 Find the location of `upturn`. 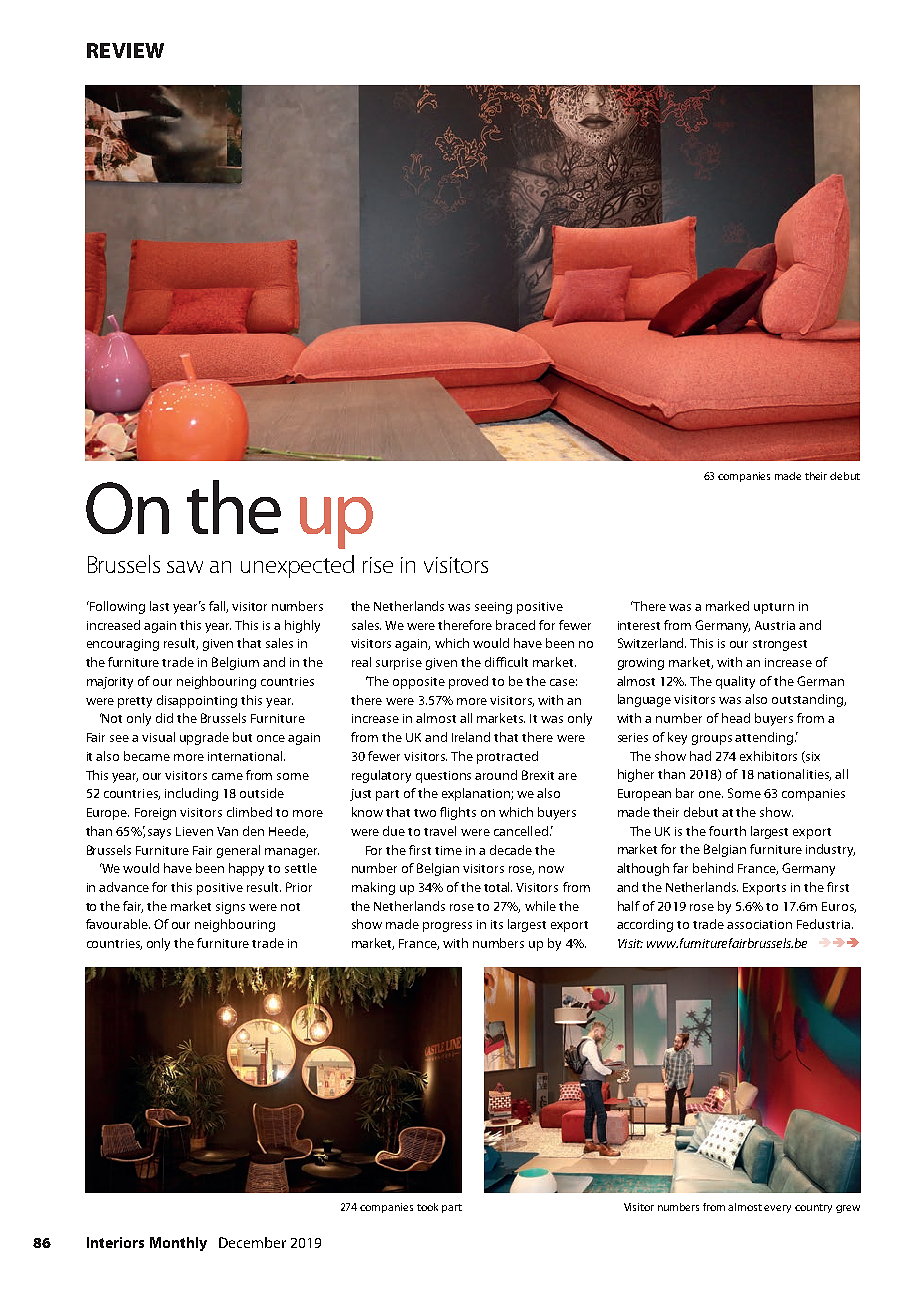

upturn is located at coordinates (774, 608).
